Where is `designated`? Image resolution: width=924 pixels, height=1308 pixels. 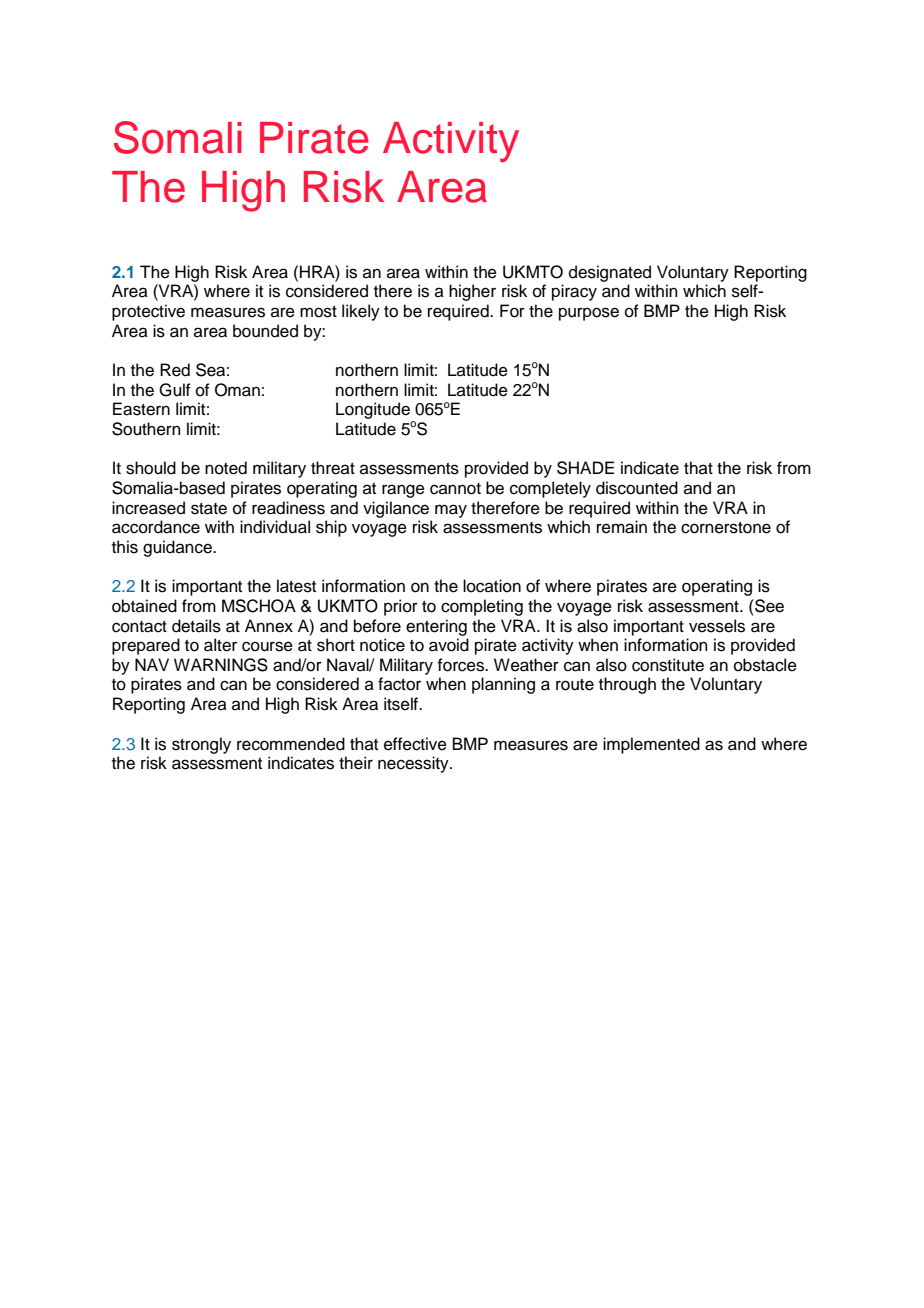
designated is located at coordinates (610, 273).
